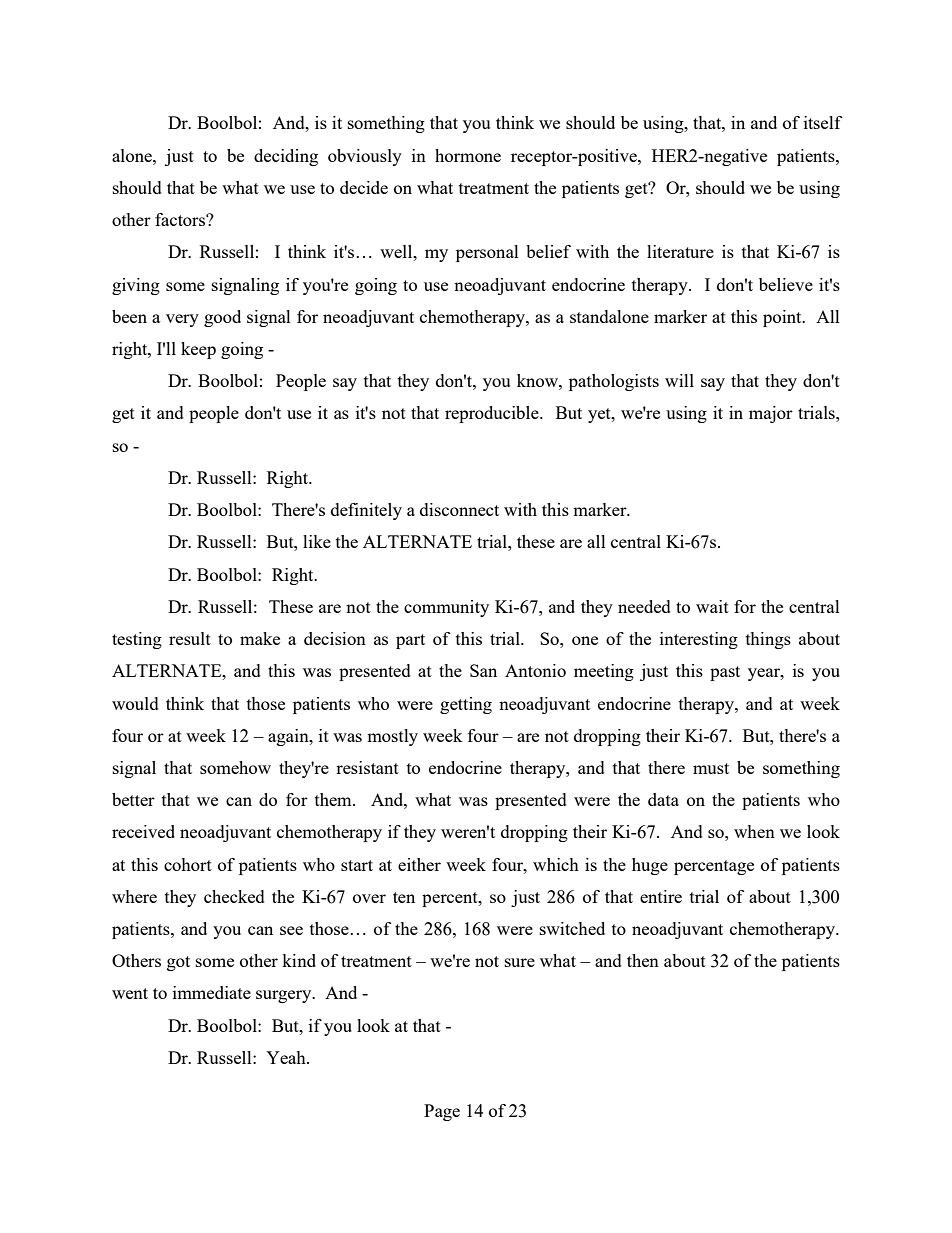 The image size is (952, 1233). Describe the element at coordinates (468, 155) in the image. I see `hormone` at that location.
